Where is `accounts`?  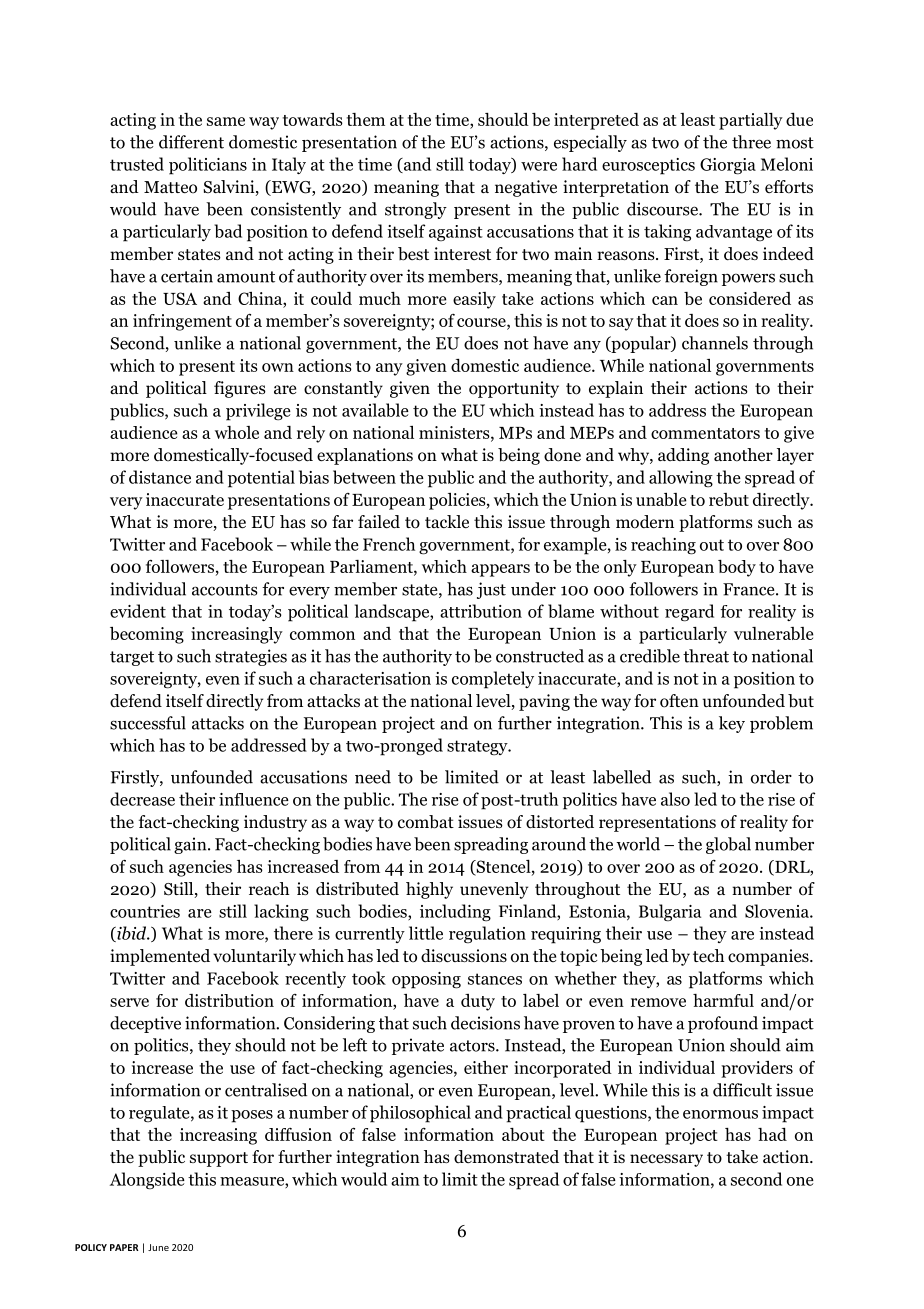
accounts is located at coordinates (224, 590).
